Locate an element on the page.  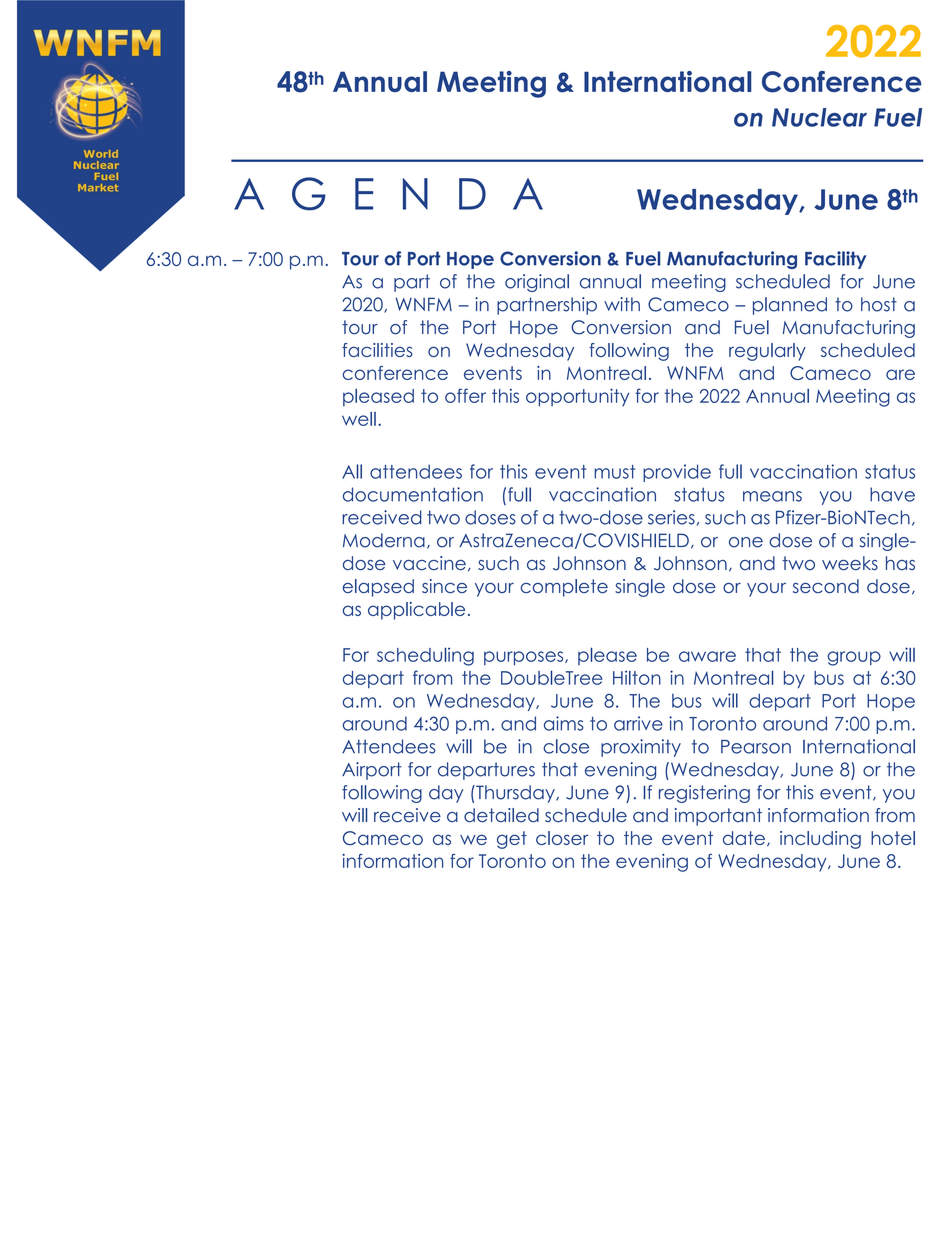
have is located at coordinates (892, 494).
